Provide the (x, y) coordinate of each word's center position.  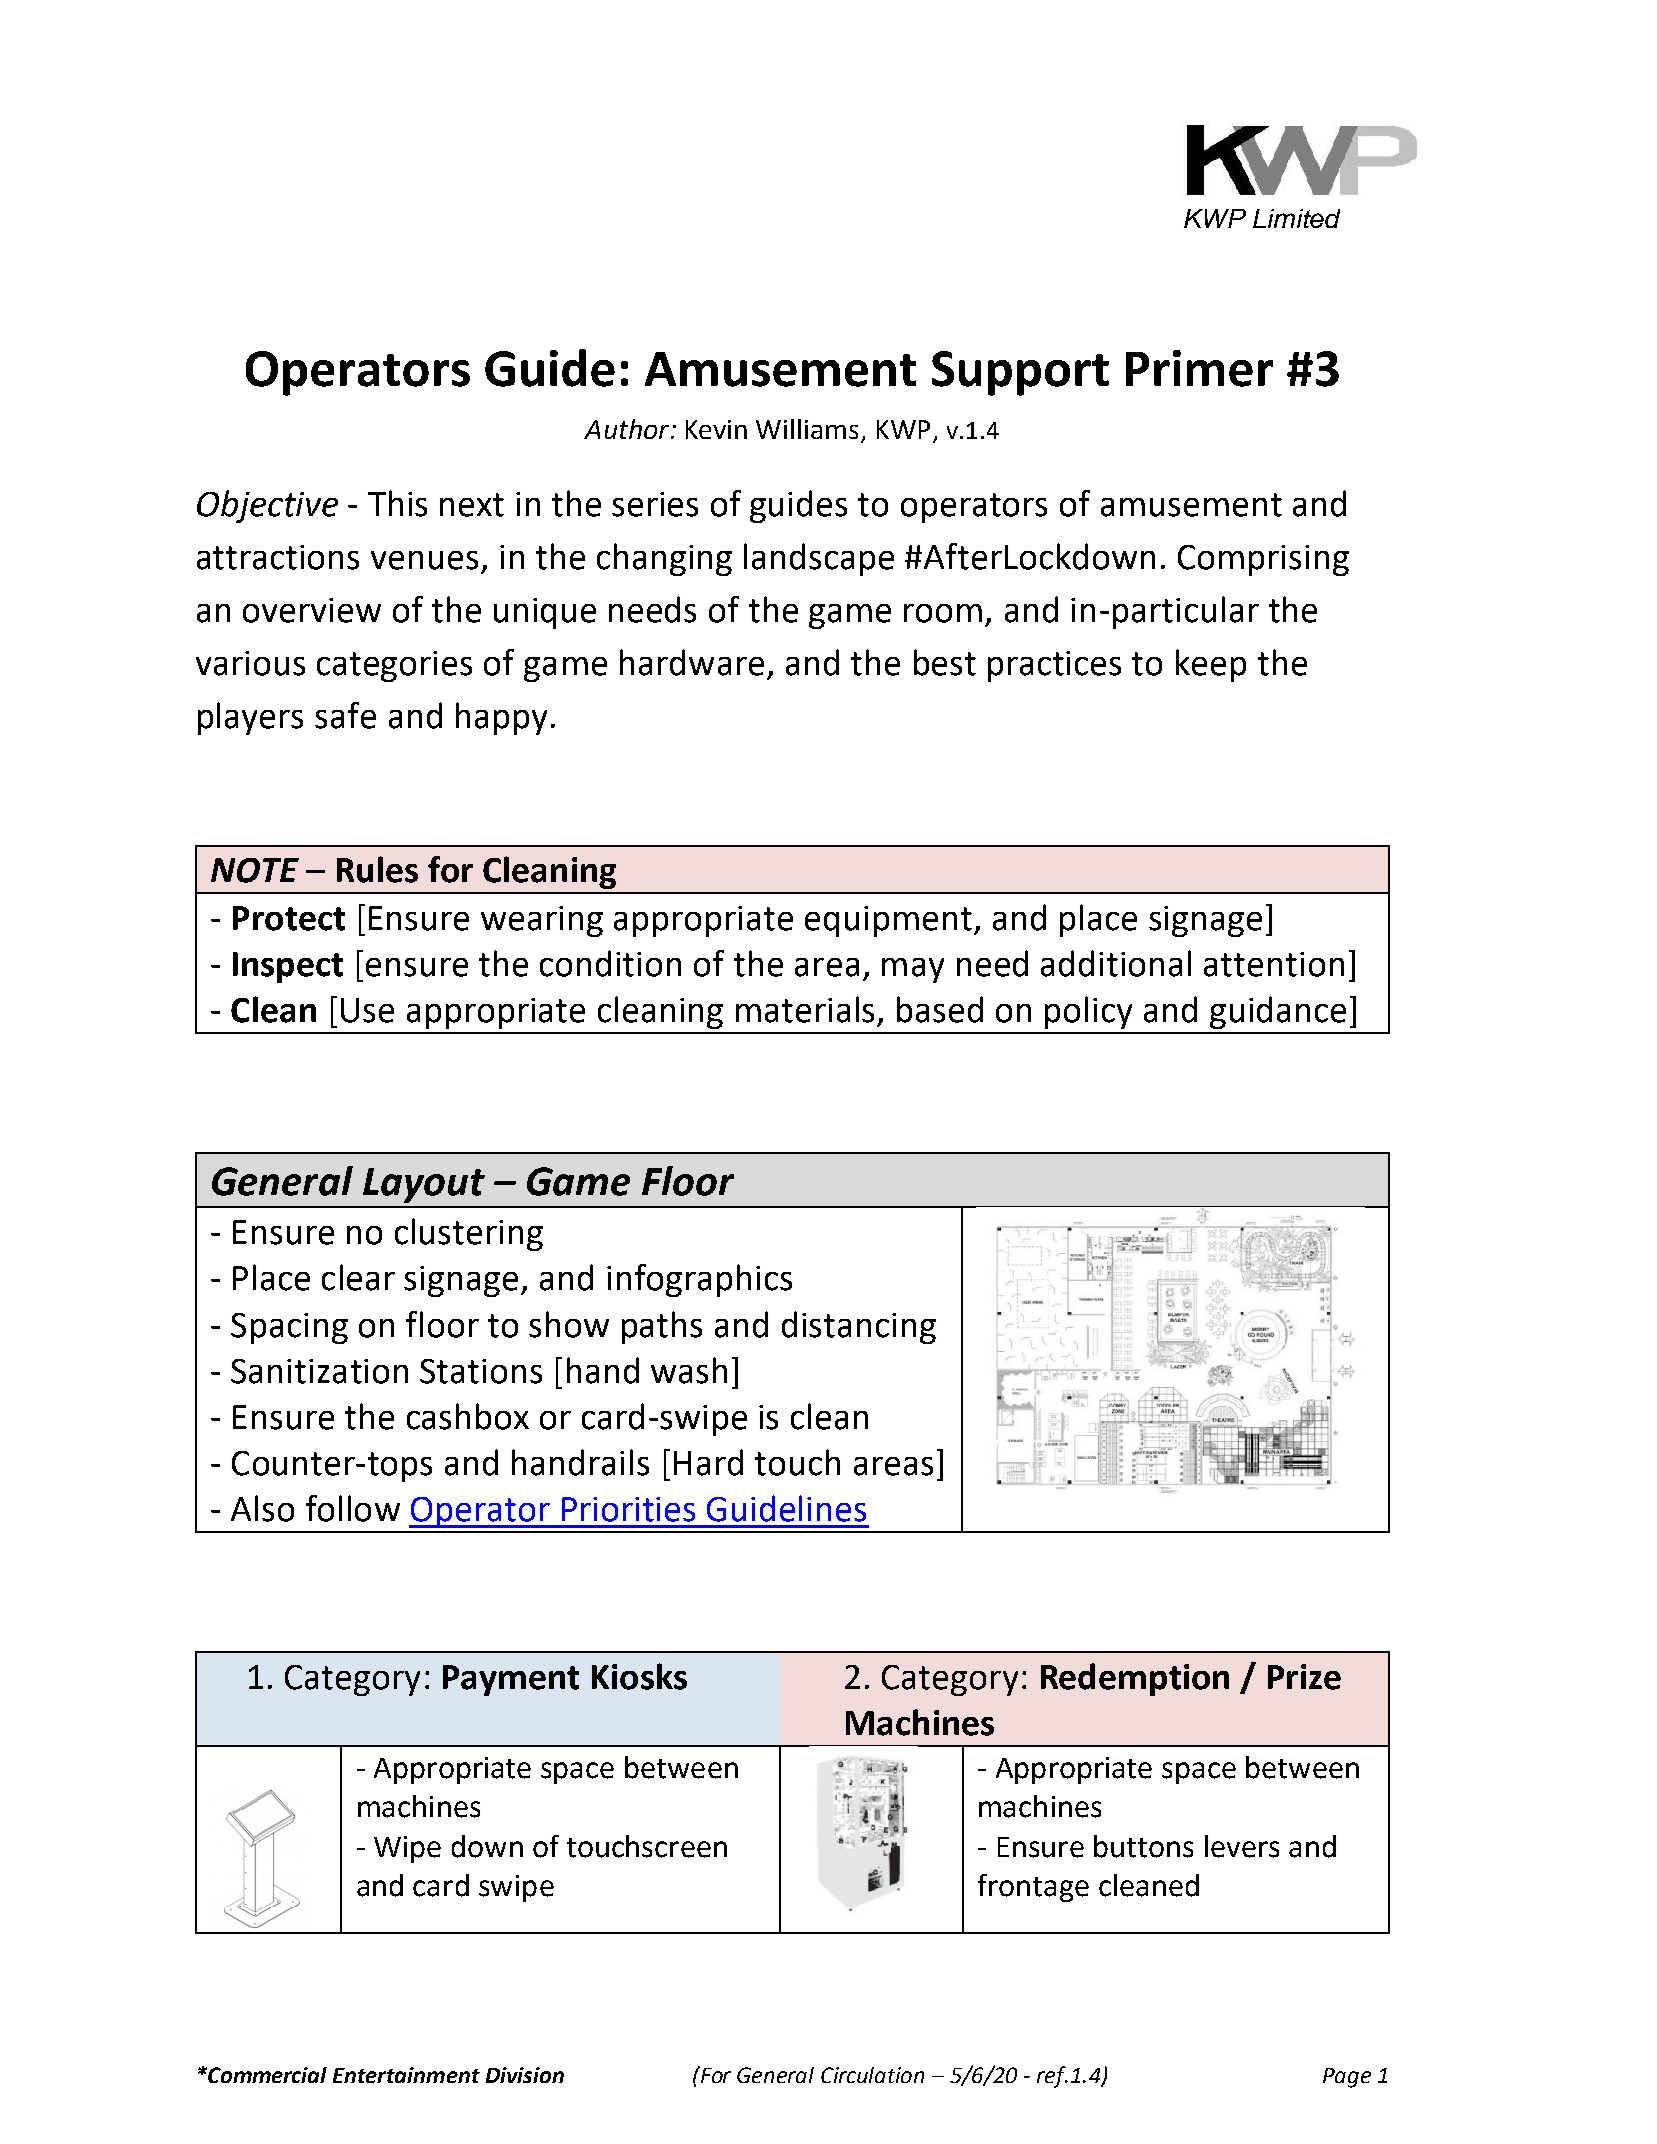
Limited (1296, 218)
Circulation (872, 2075)
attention (1274, 964)
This (397, 503)
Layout (424, 1185)
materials (805, 1009)
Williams (807, 429)
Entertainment (406, 2075)
